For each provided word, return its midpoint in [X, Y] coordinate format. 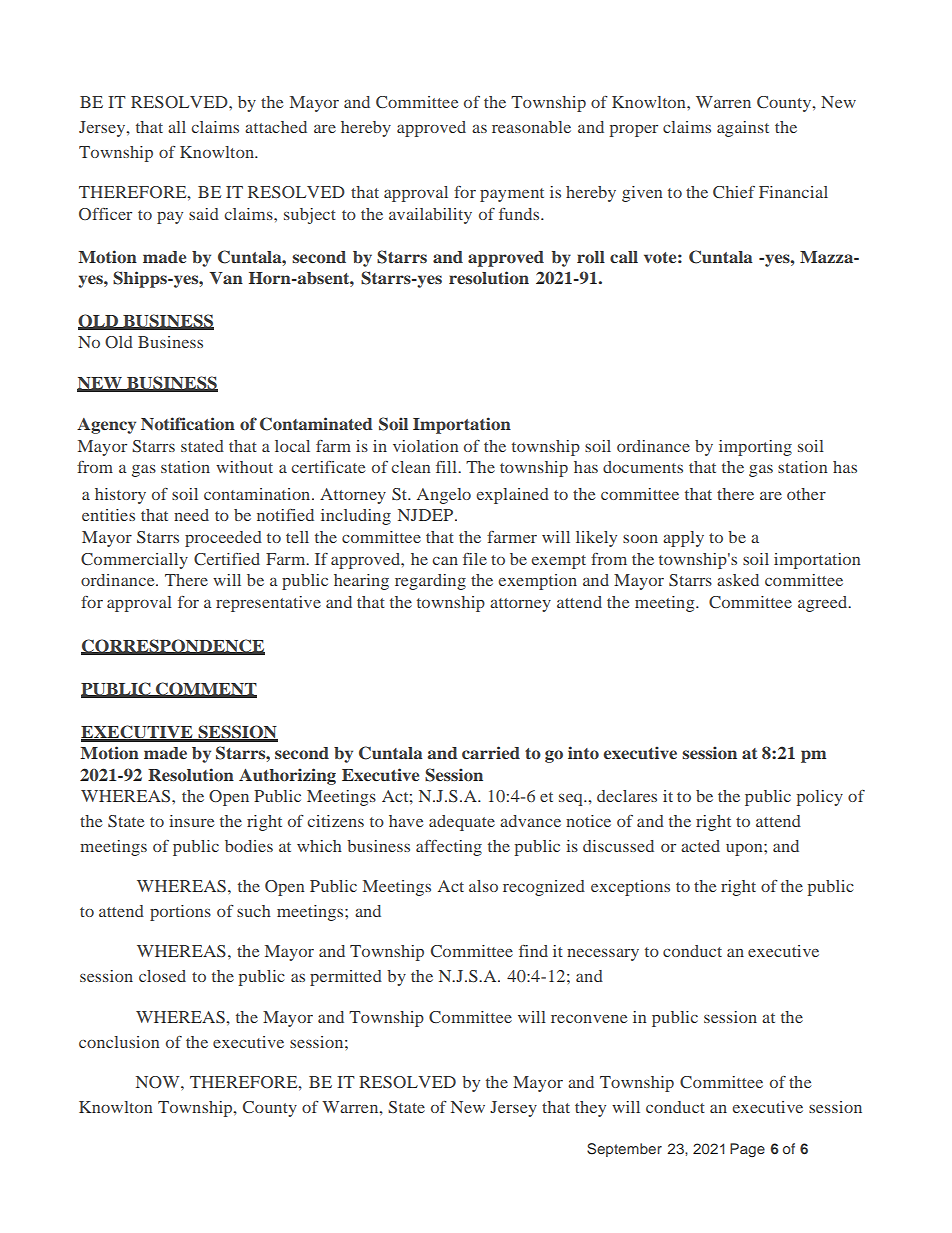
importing [755, 448]
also [483, 886]
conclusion [119, 1042]
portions [180, 913]
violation [425, 446]
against [743, 129]
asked [738, 580]
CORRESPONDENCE [173, 646]
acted [700, 846]
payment [512, 195]
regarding [430, 582]
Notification [188, 423]
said [204, 214]
